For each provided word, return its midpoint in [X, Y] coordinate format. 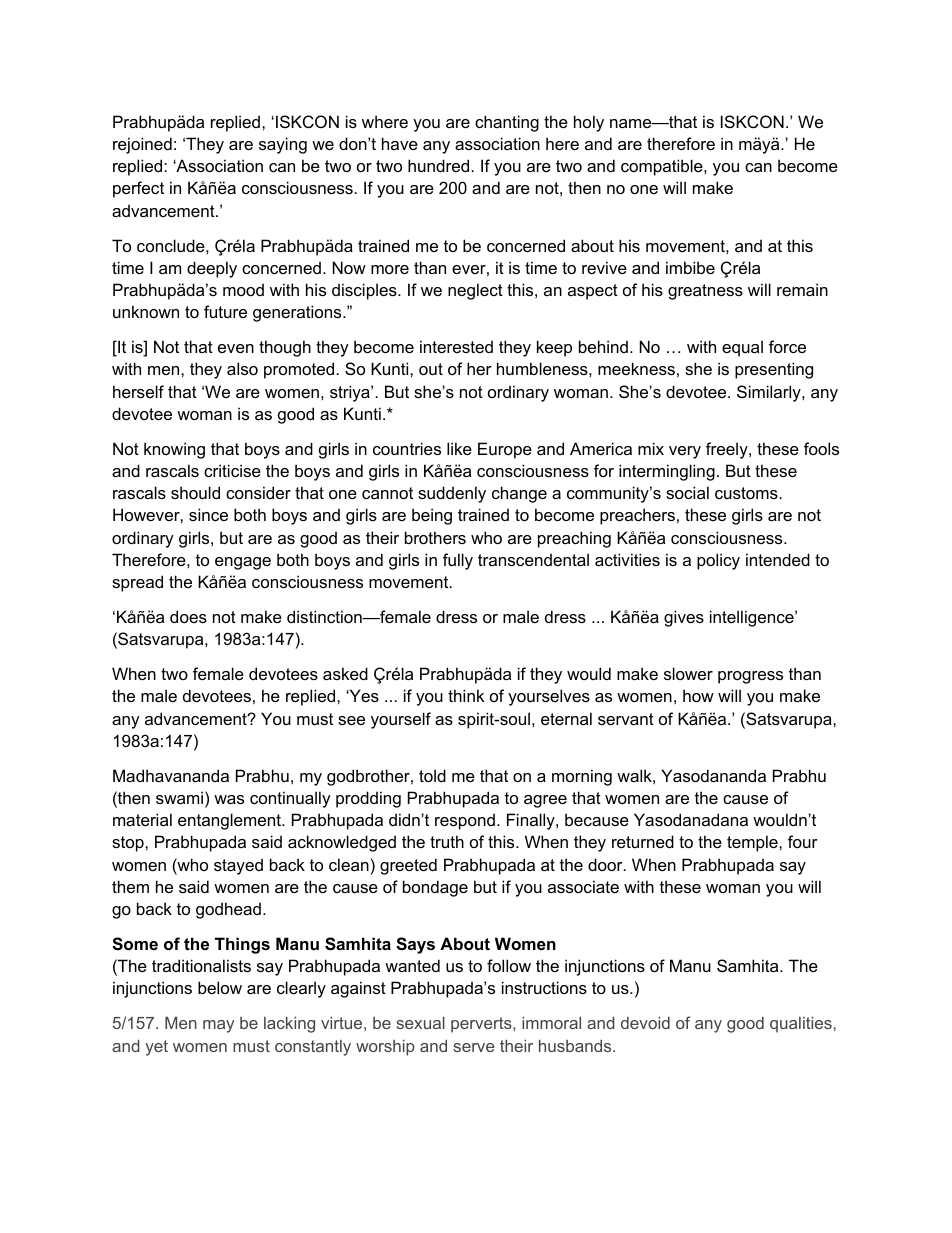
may [218, 1026]
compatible [663, 167]
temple [753, 843]
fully [458, 561]
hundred [438, 165]
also [242, 368]
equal [742, 348]
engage [243, 563]
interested [456, 346]
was [229, 799]
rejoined [142, 145]
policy [718, 561]
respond [465, 821]
